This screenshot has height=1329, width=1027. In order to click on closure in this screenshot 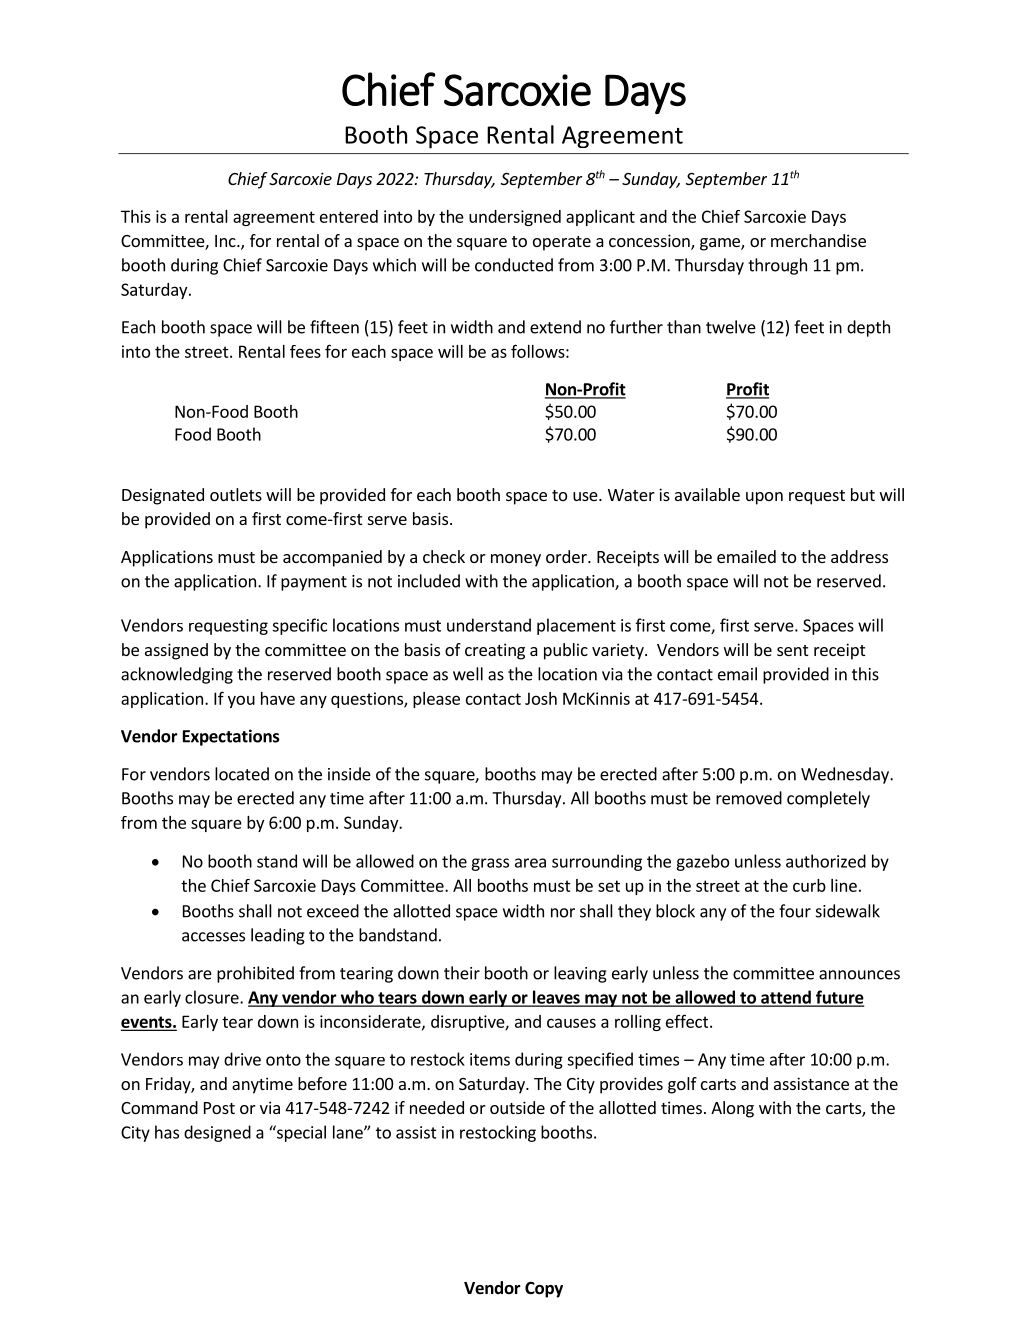, I will do `click(213, 997)`.
